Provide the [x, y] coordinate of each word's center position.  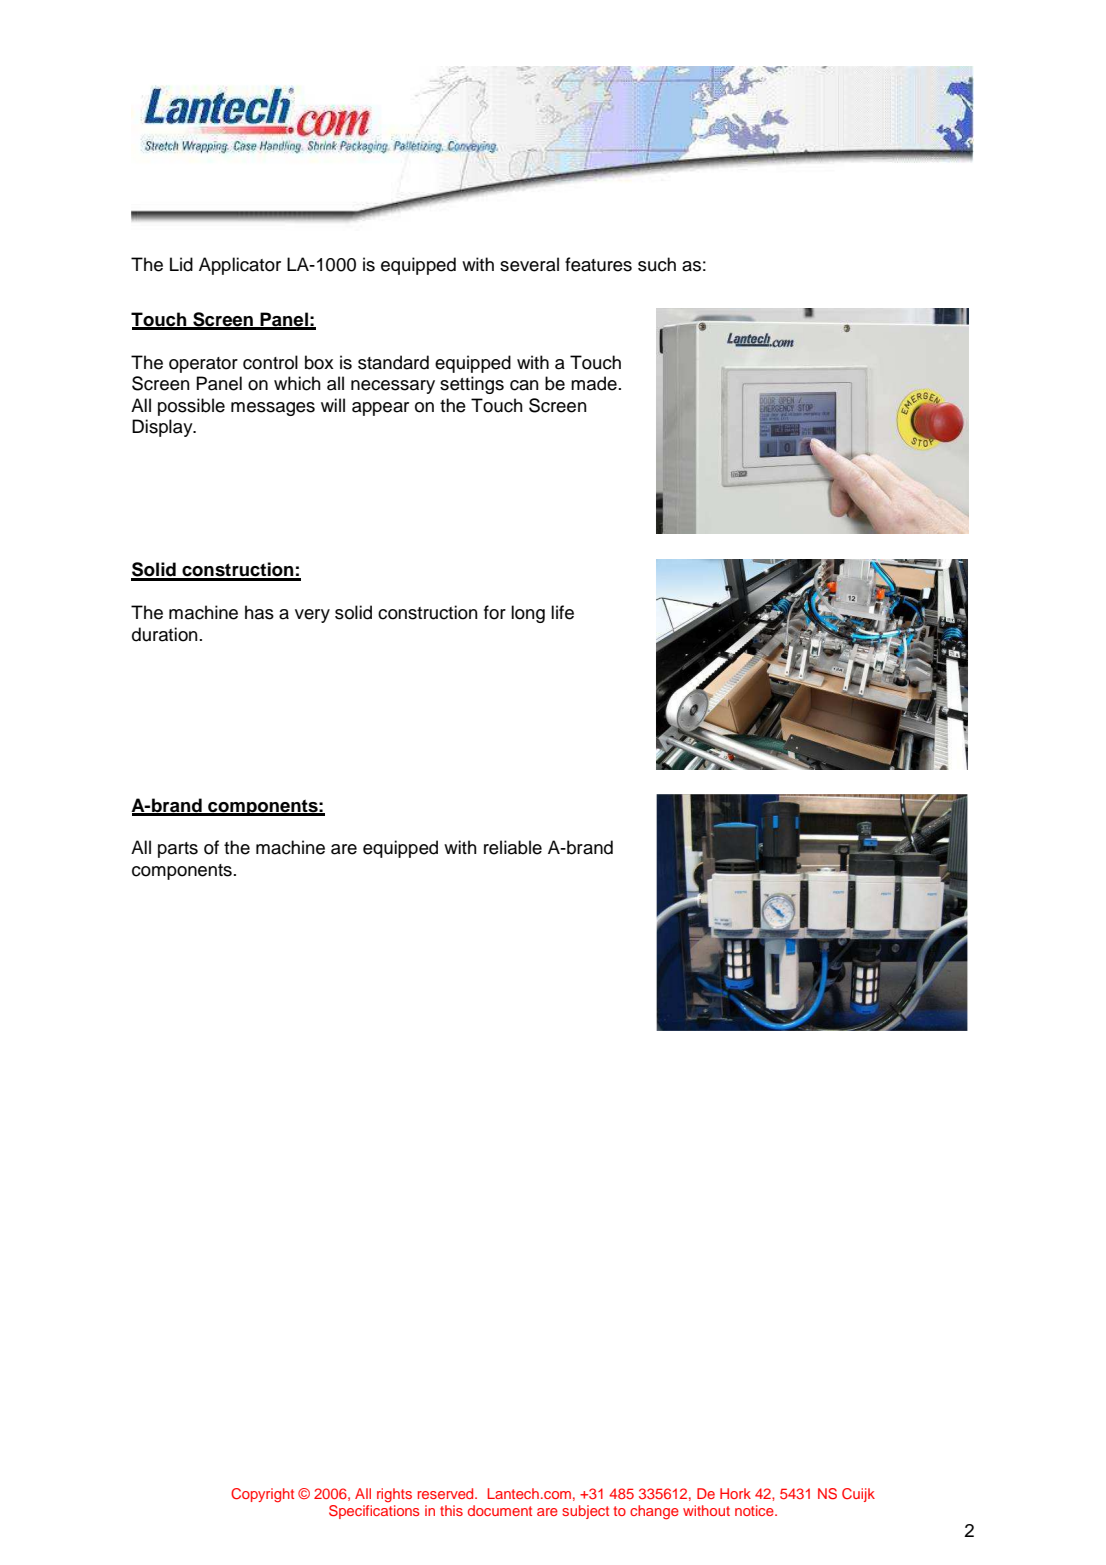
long [528, 614]
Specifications [374, 1512]
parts [178, 850]
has [259, 612]
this [451, 1510]
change [654, 1512]
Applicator [240, 266]
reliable [513, 847]
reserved [447, 1493]
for [495, 612]
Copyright [262, 1495]
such [657, 264]
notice [755, 1510]
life [562, 612]
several [529, 264]
